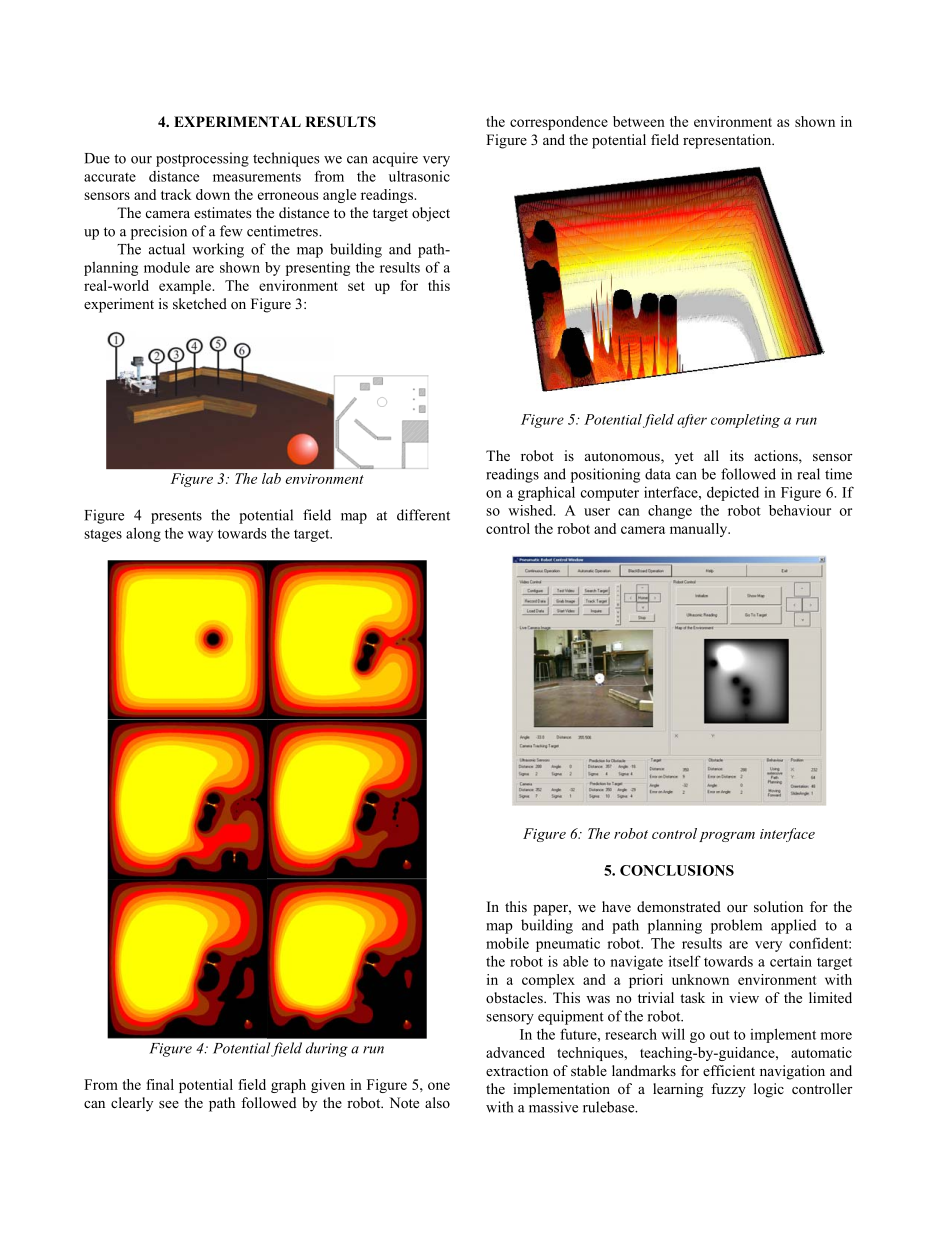 The height and width of the screenshot is (1233, 952). Describe the element at coordinates (437, 1102) in the screenshot. I see `also` at that location.
